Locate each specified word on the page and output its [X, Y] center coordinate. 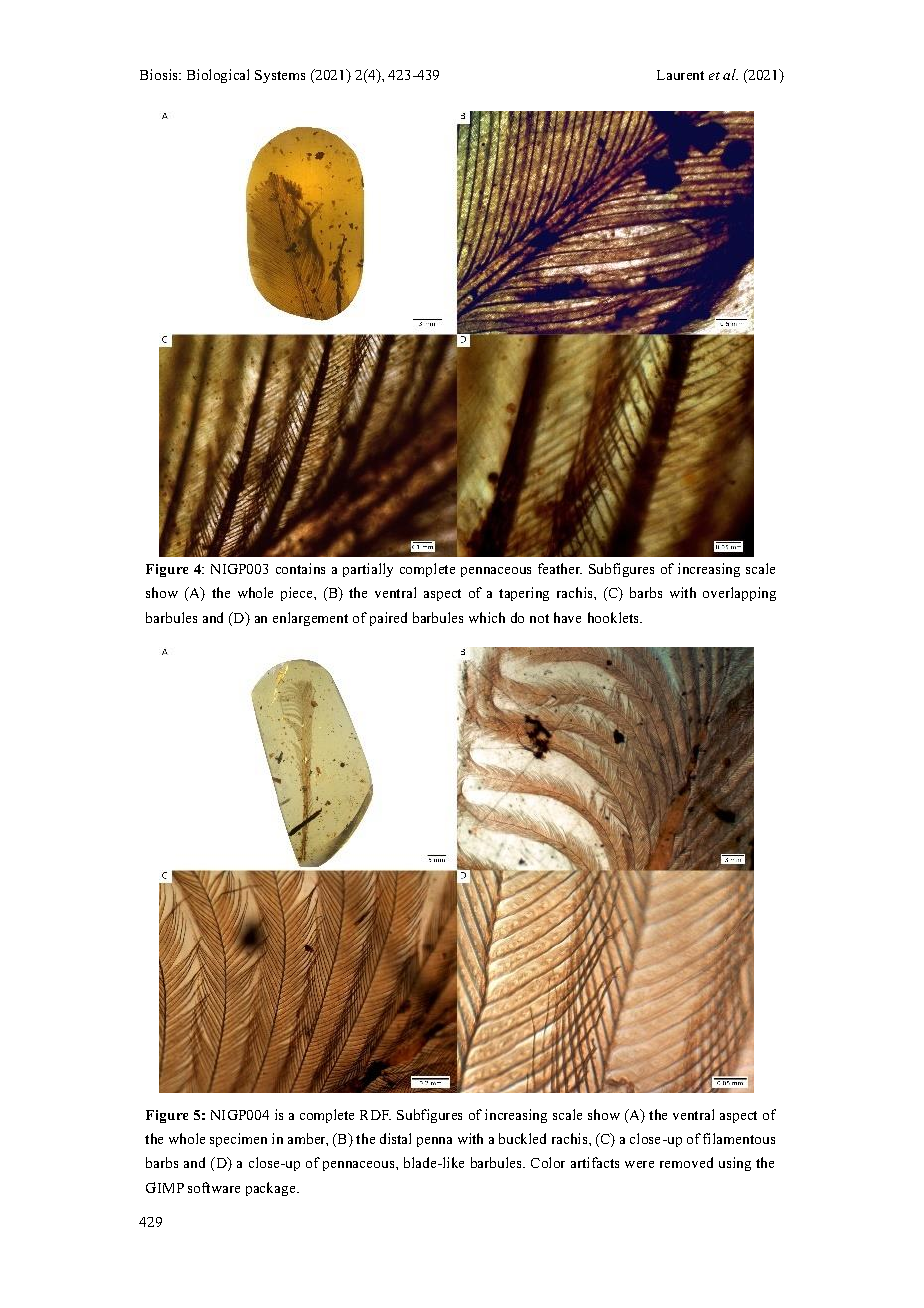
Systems [280, 76]
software [214, 1187]
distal [395, 1138]
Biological [218, 76]
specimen [238, 1140]
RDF [375, 1115]
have [567, 617]
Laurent [680, 75]
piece [298, 594]
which [487, 617]
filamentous [739, 1138]
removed [686, 1162]
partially [368, 570]
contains [300, 568]
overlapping [739, 594]
